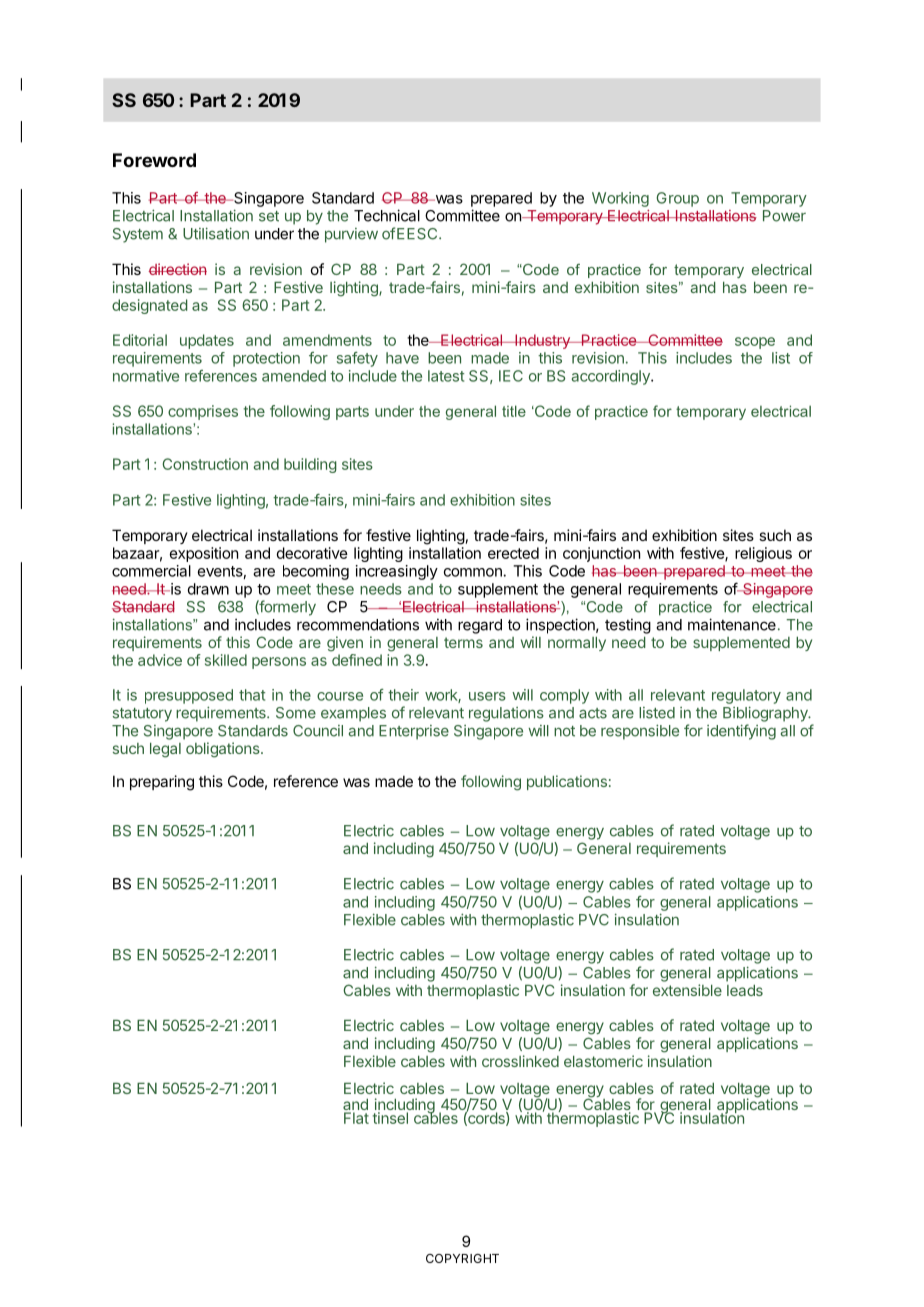  What do you see at coordinates (514, 411) in the screenshot?
I see `title` at bounding box center [514, 411].
